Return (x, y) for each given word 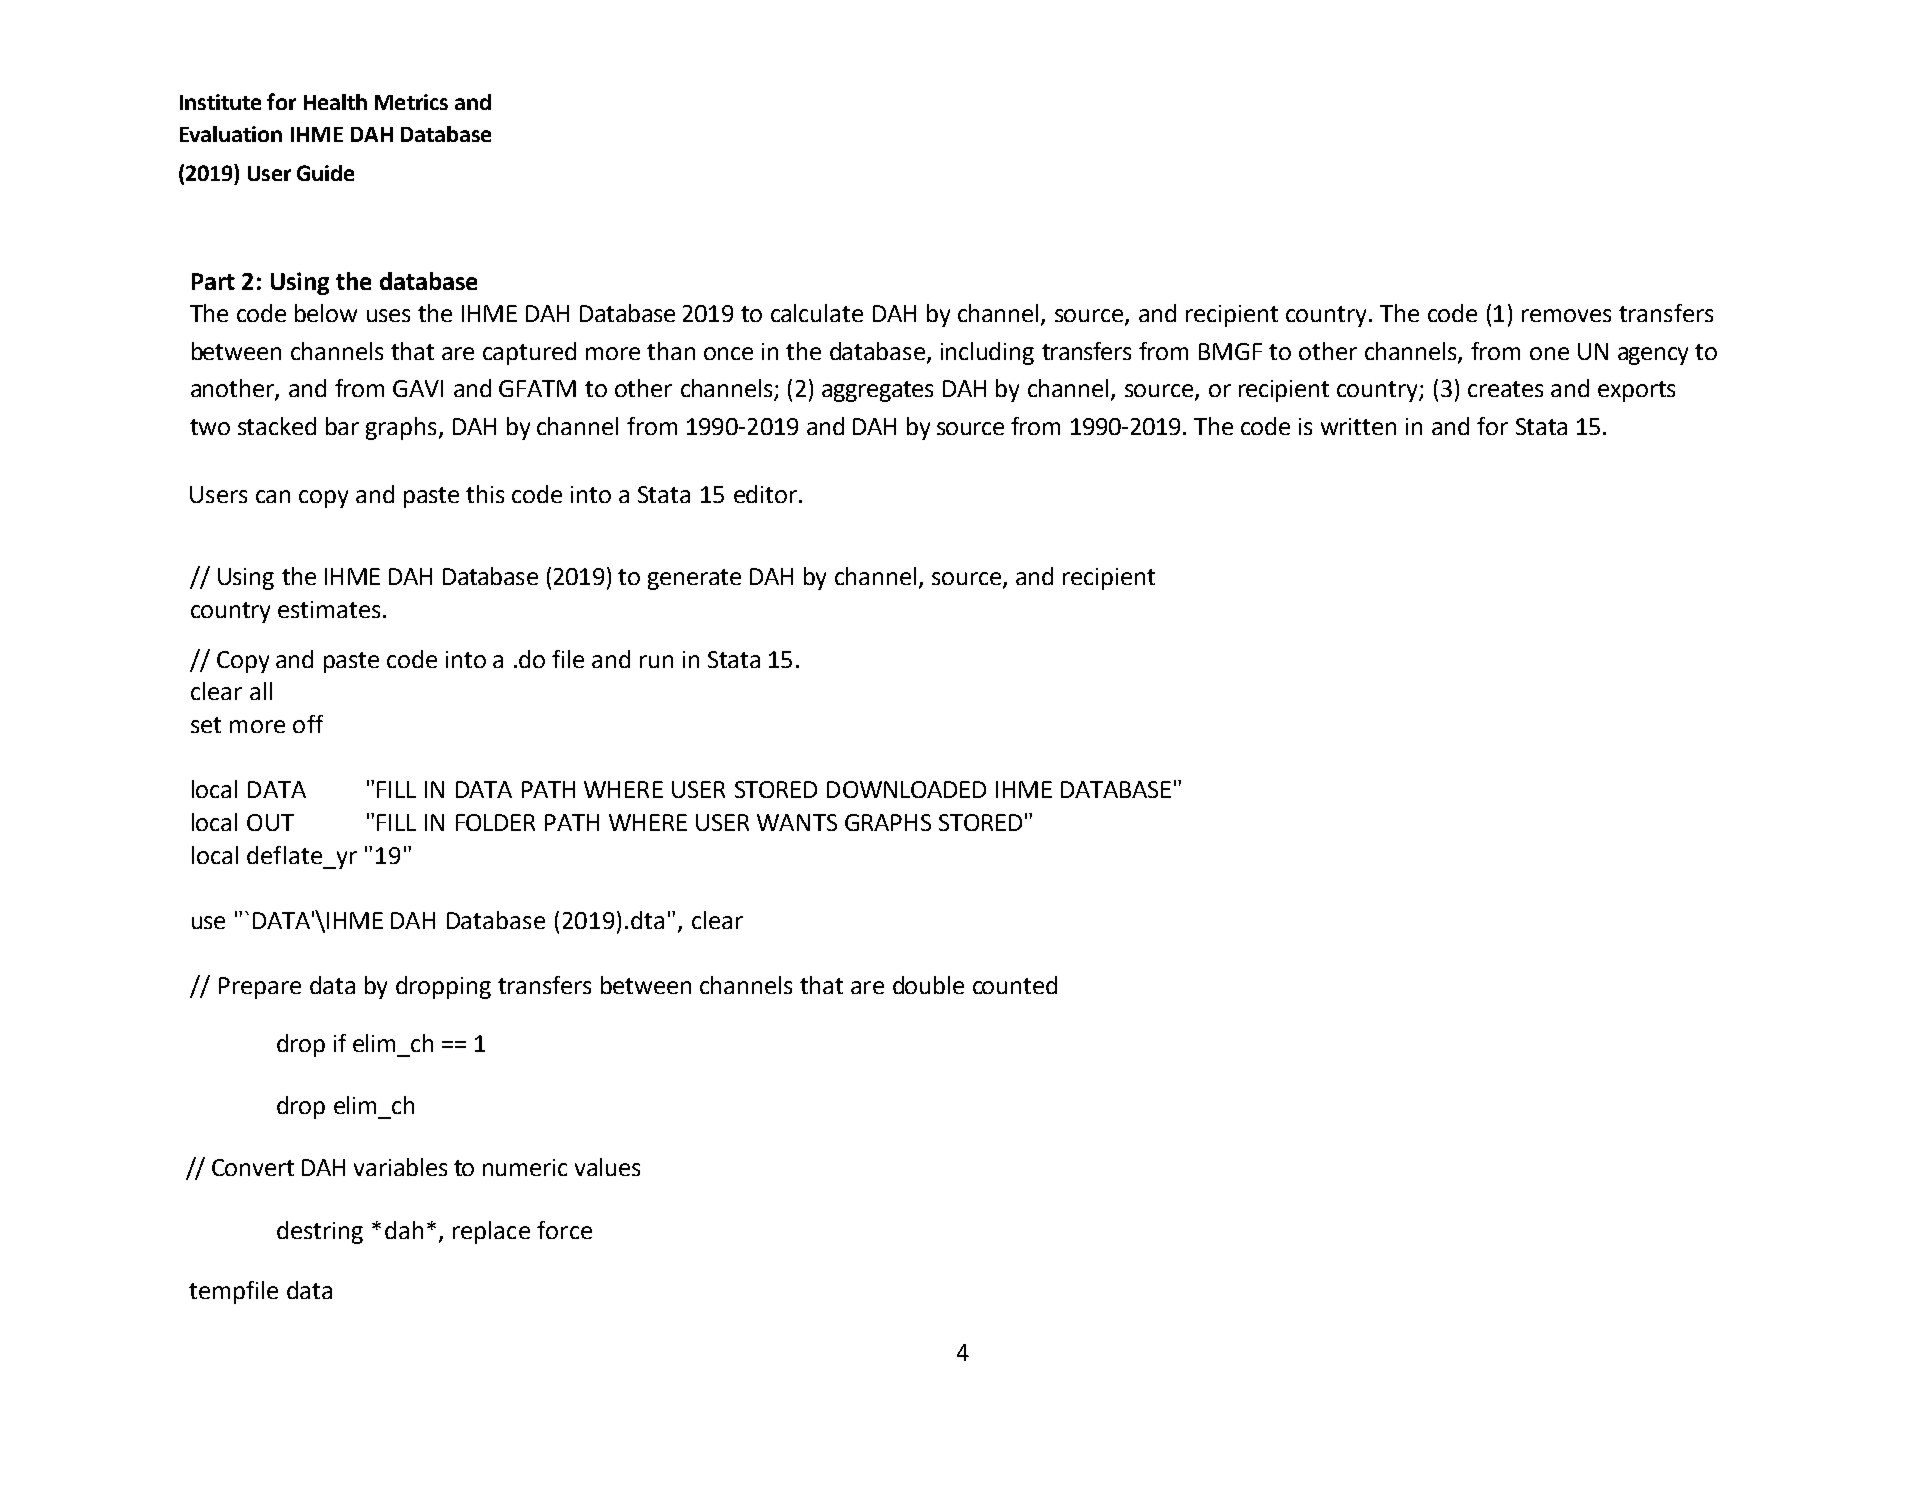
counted (1015, 985)
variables (400, 1167)
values (607, 1167)
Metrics (411, 102)
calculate (817, 313)
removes (1566, 315)
